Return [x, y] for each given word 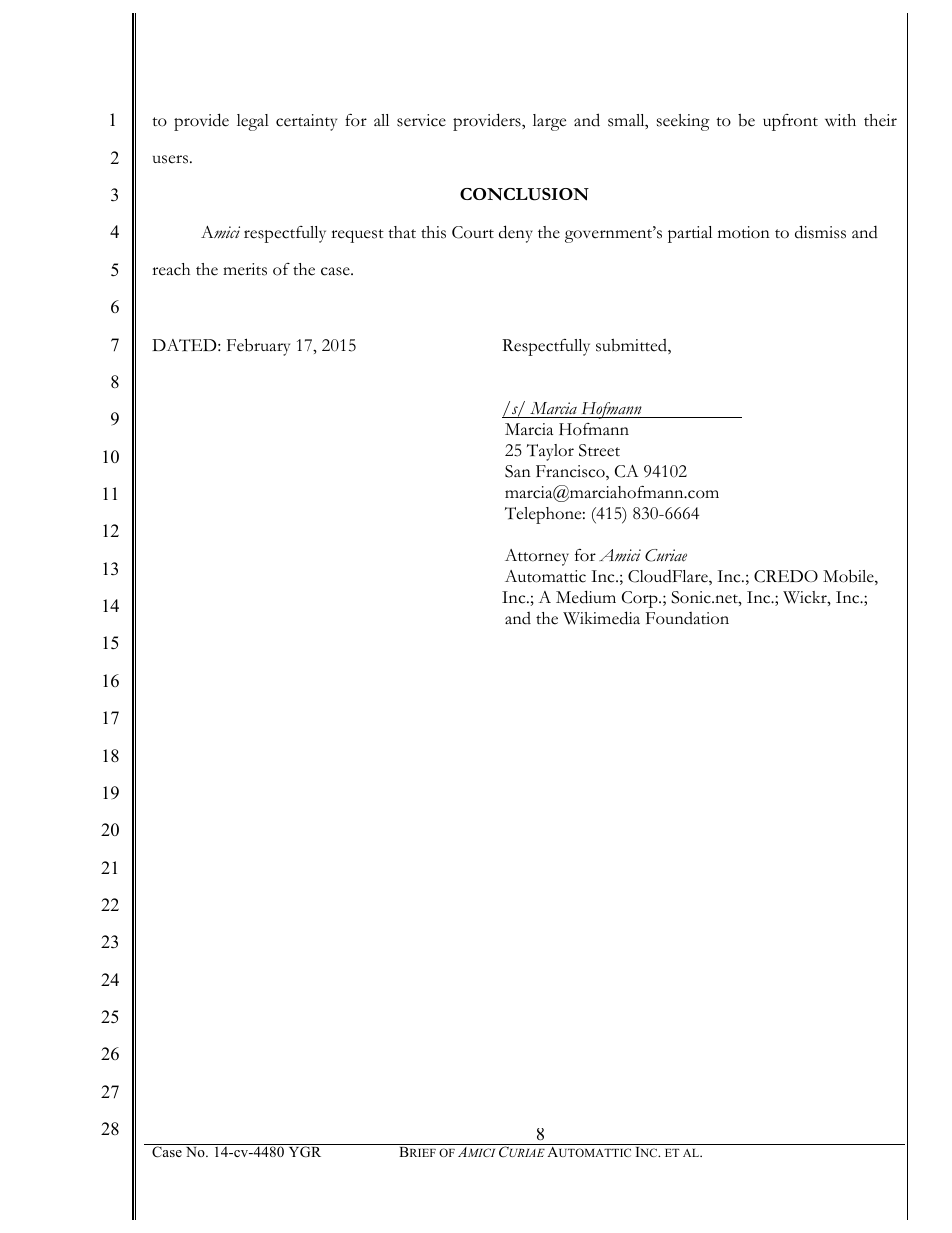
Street [599, 450]
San [518, 471]
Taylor [550, 452]
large [549, 122]
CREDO [786, 576]
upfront [790, 122]
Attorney [537, 557]
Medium [586, 597]
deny [516, 234]
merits [245, 269]
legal [253, 122]
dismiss [820, 232]
